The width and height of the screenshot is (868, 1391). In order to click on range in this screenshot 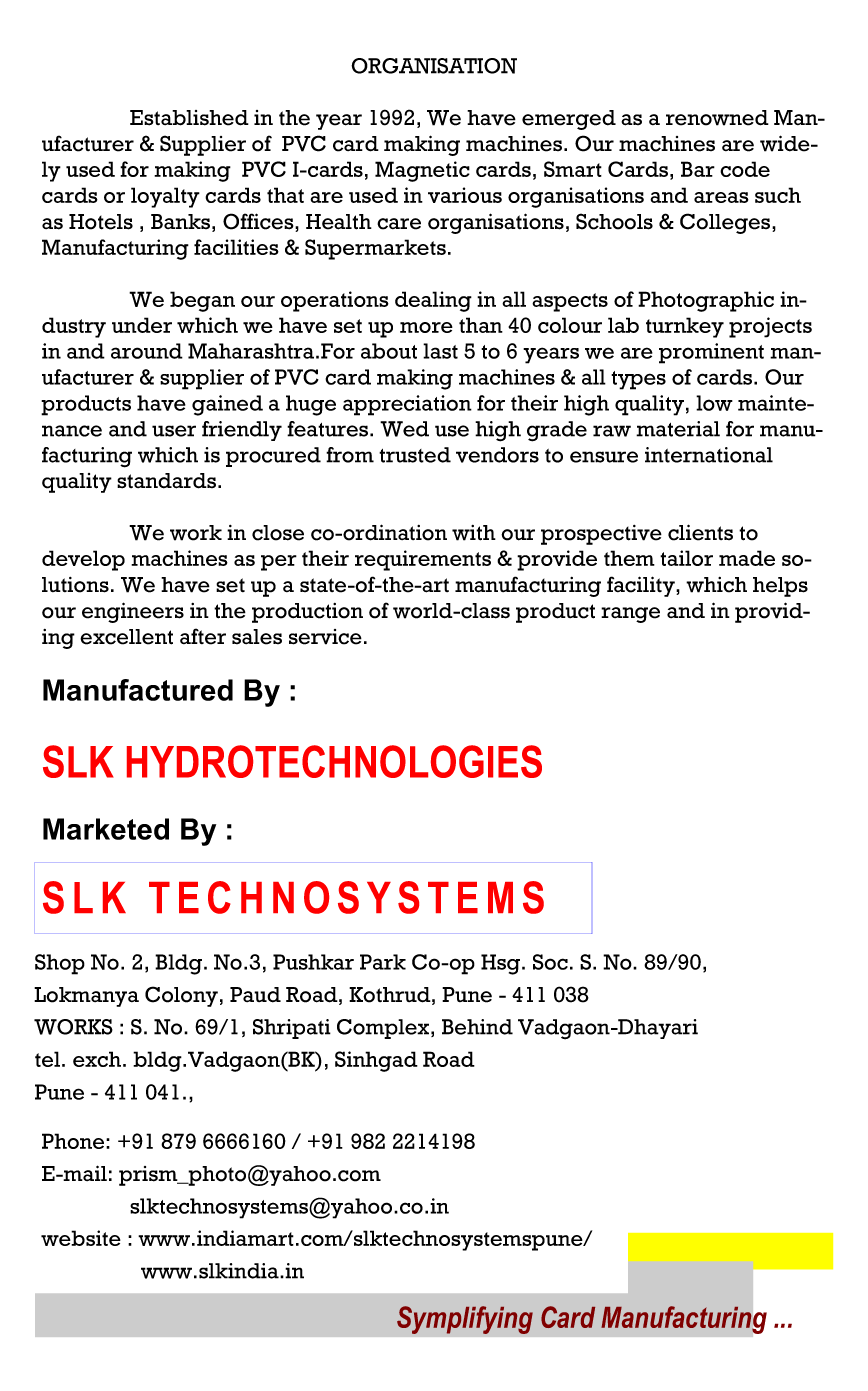, I will do `click(630, 615)`.
